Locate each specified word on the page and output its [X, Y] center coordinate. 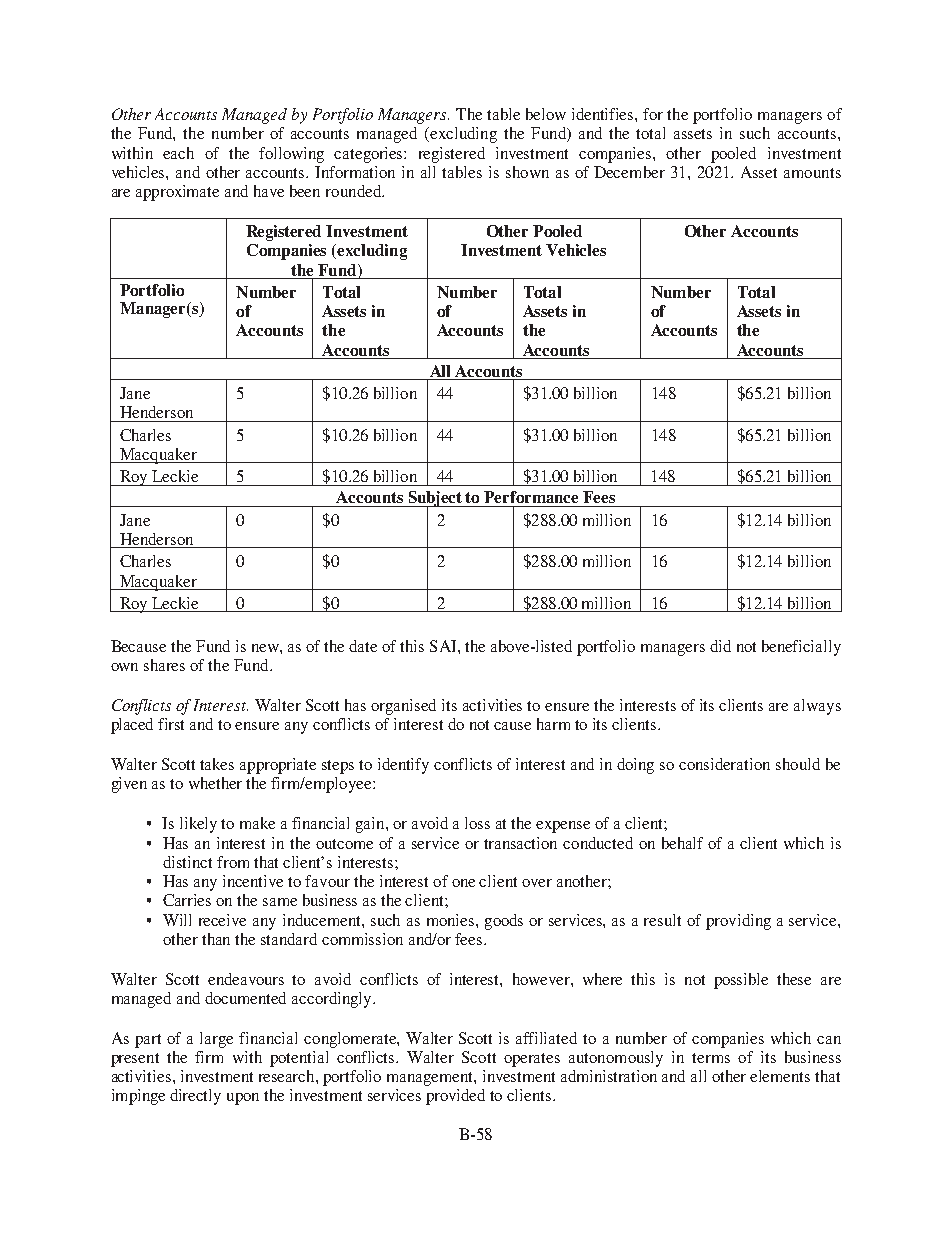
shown [527, 172]
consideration [724, 764]
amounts [812, 173]
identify [403, 766]
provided [455, 1097]
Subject [435, 500]
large [216, 1040]
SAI [444, 646]
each [178, 153]
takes [217, 764]
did [720, 646]
